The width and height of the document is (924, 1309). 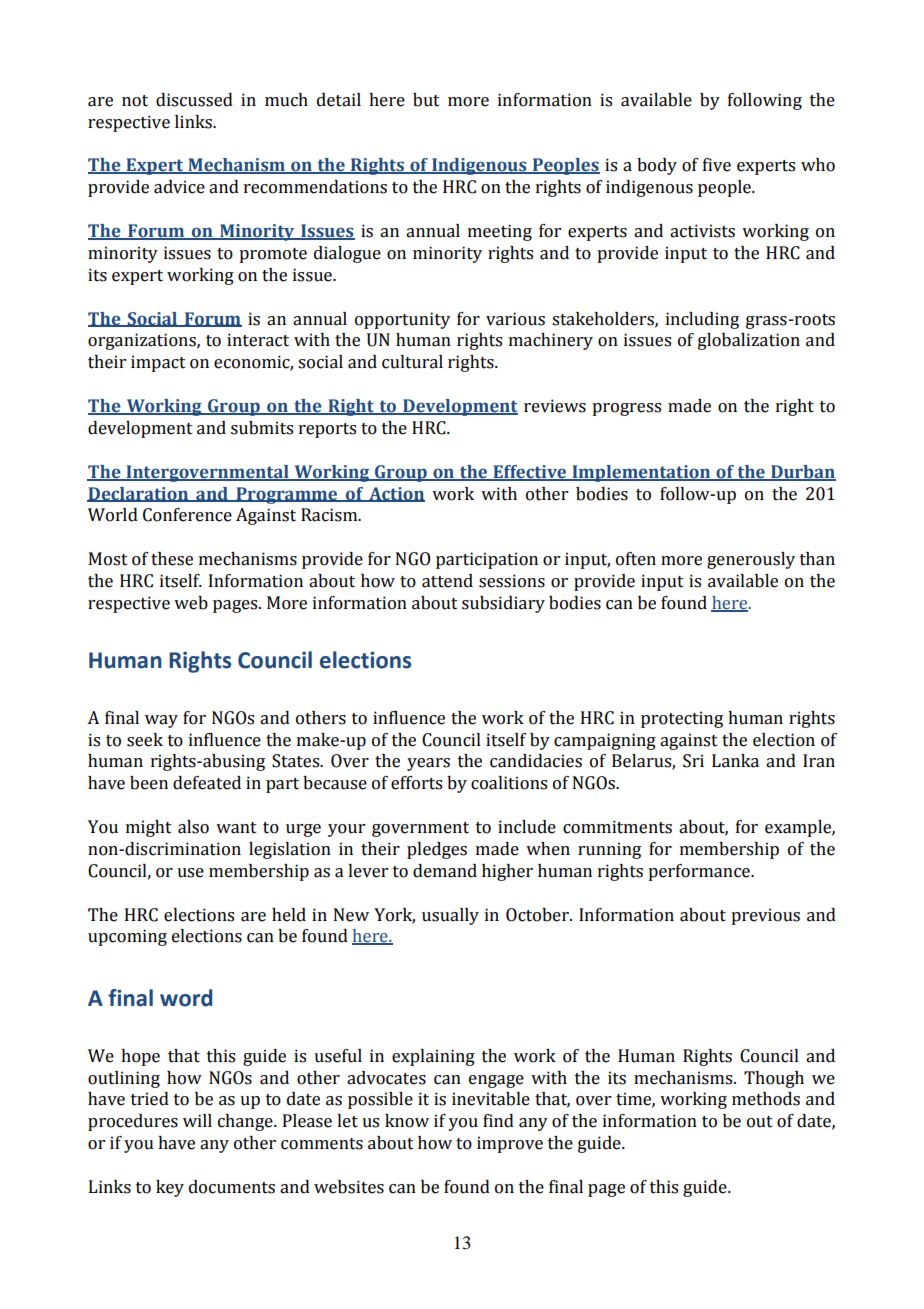 I want to click on years, so click(x=428, y=764).
